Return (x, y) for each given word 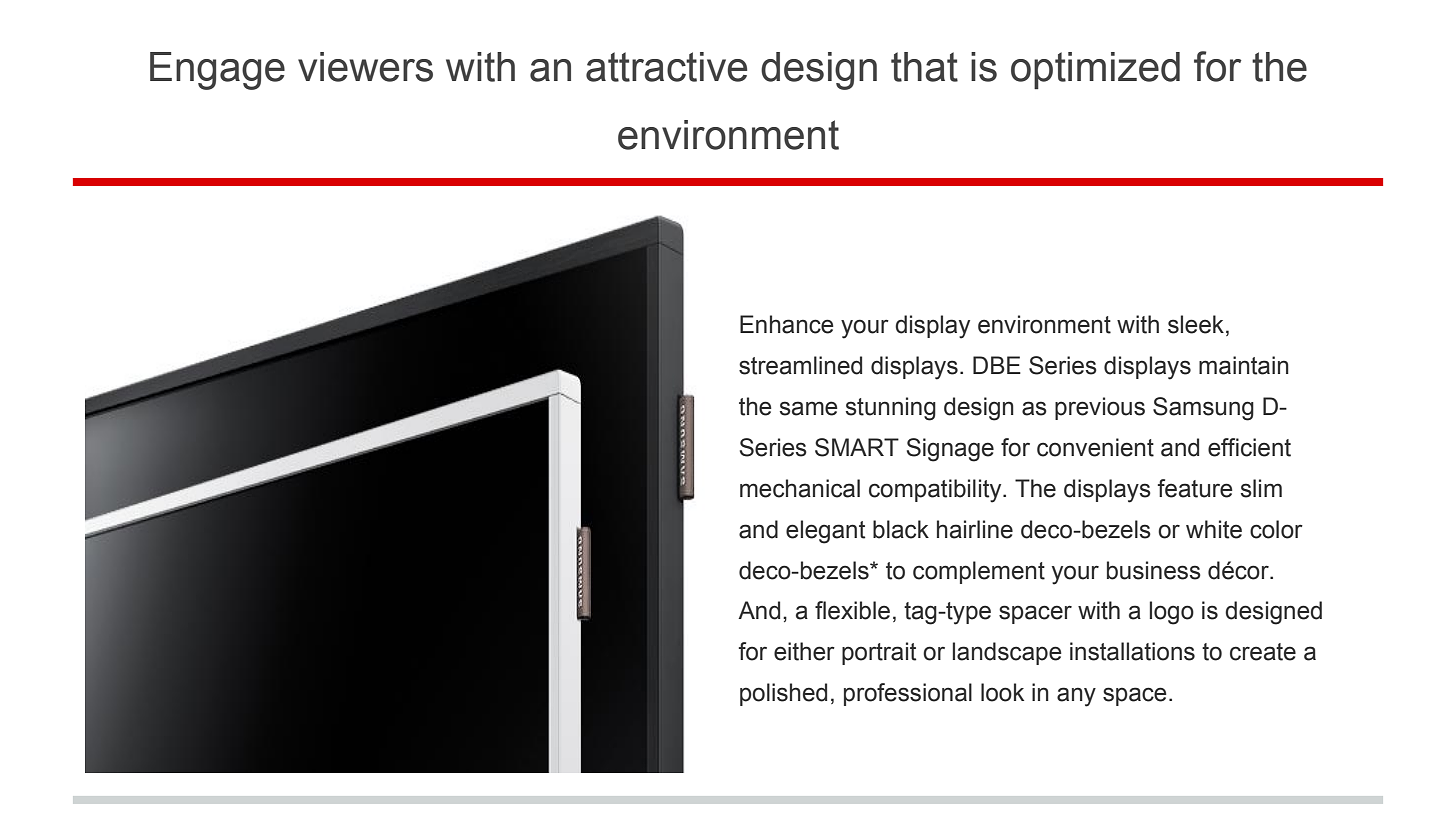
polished (783, 694)
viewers (365, 67)
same (808, 408)
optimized (1095, 70)
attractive (666, 67)
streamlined (800, 365)
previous (1100, 408)
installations (1132, 651)
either (804, 651)
